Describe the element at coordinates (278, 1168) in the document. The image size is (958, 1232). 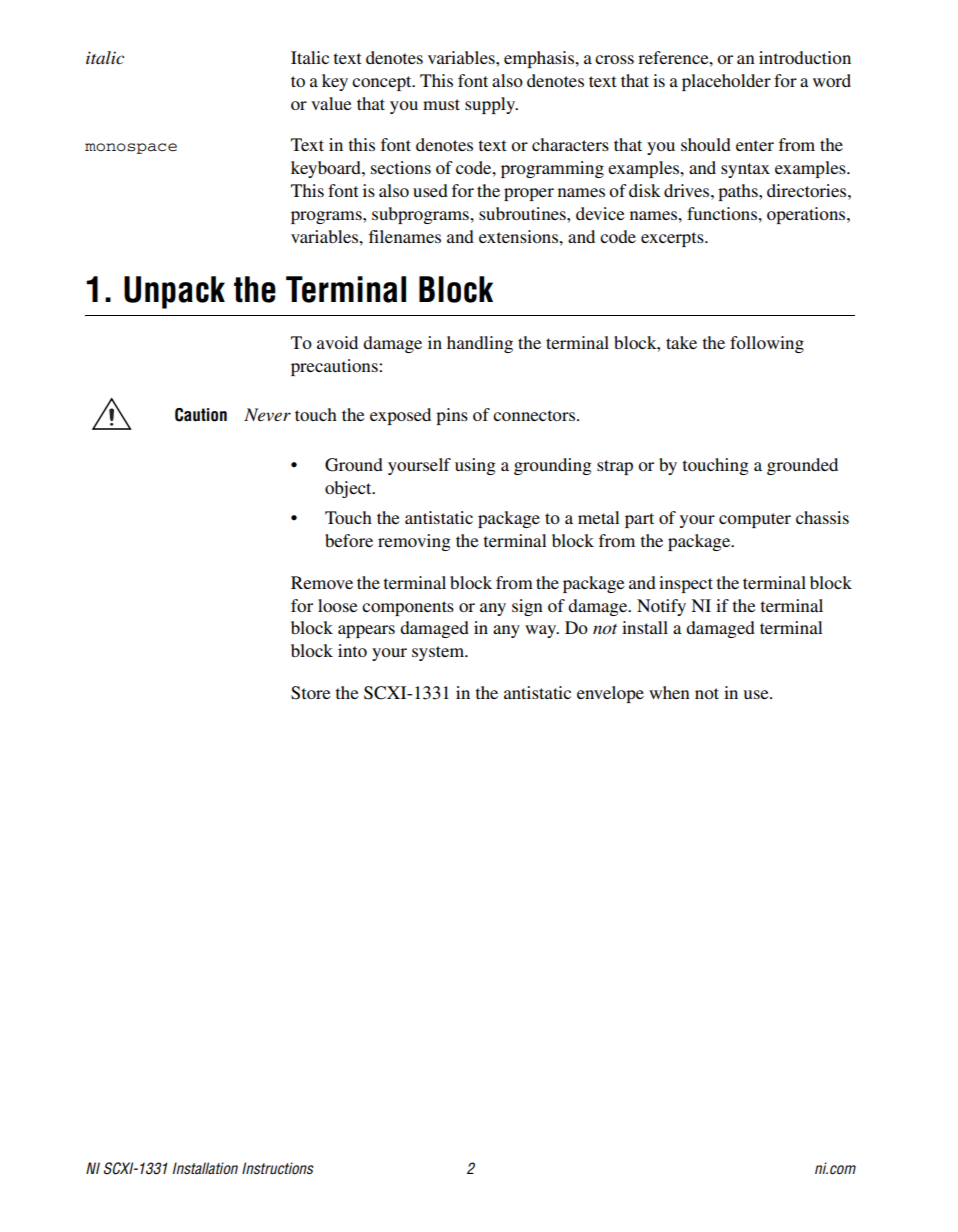
I see `Instructions` at that location.
